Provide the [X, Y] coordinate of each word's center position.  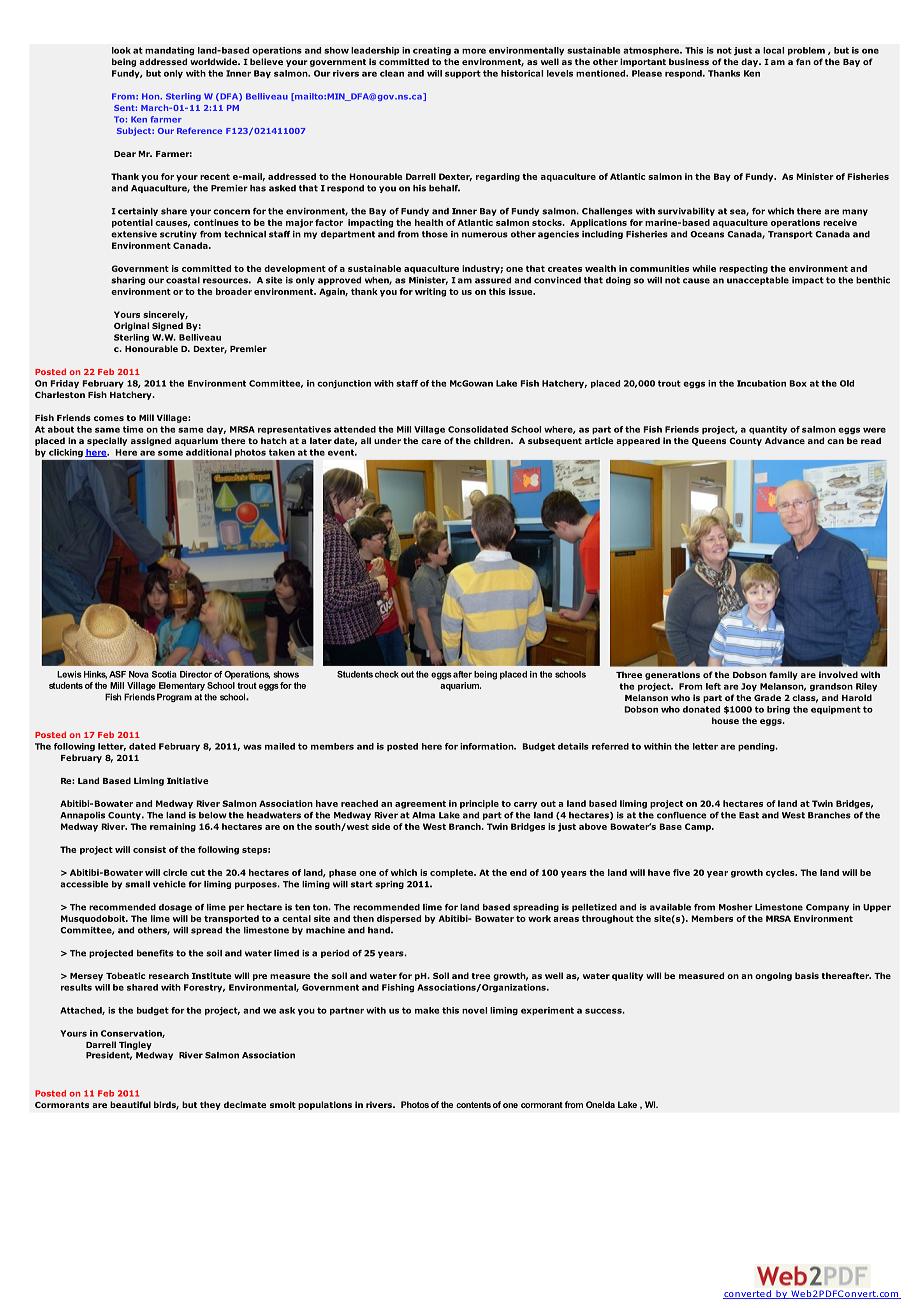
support [463, 74]
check [387, 674]
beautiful [130, 1104]
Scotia [164, 674]
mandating [169, 51]
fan [803, 61]
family [783, 675]
